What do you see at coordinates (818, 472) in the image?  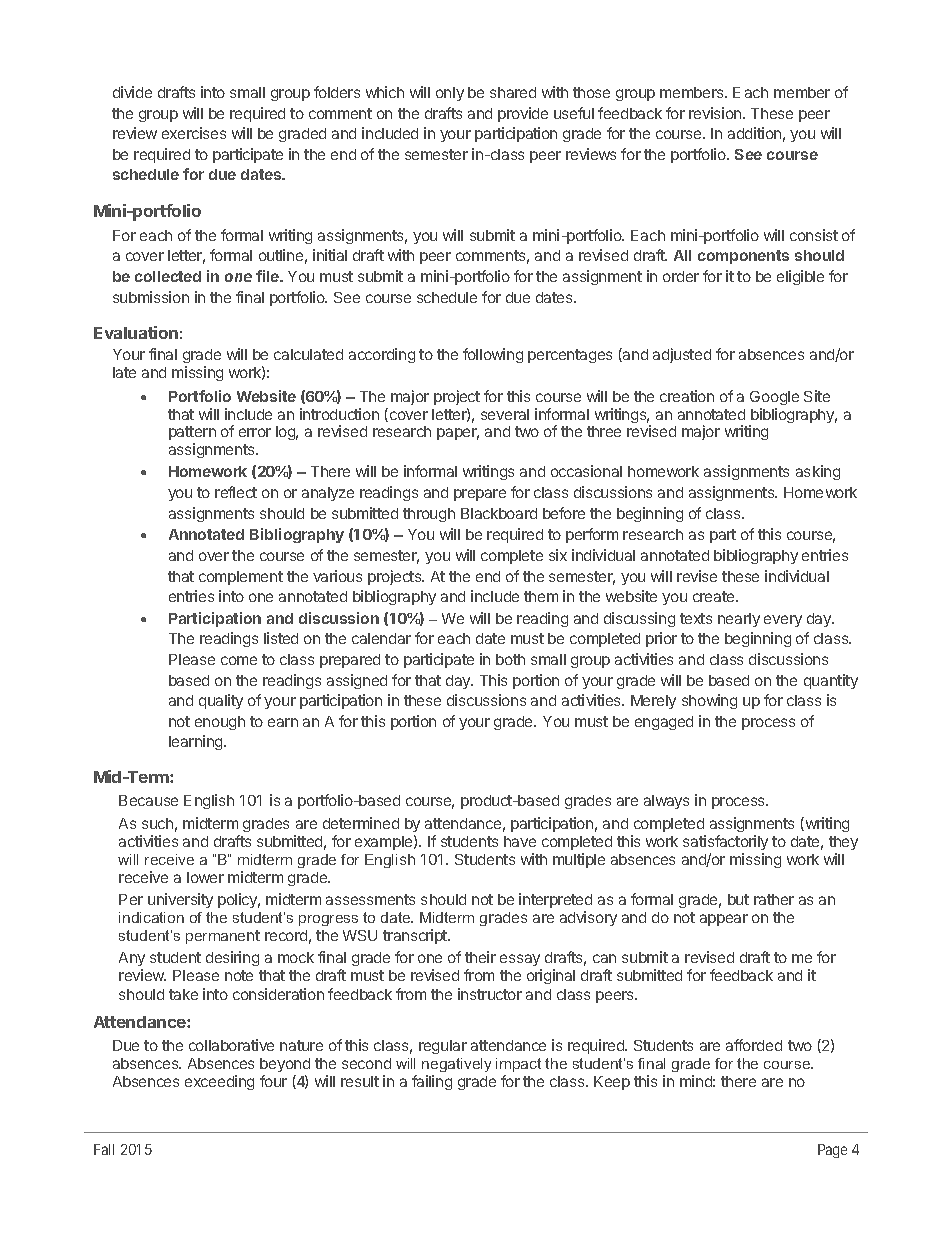 I see `asking` at bounding box center [818, 472].
